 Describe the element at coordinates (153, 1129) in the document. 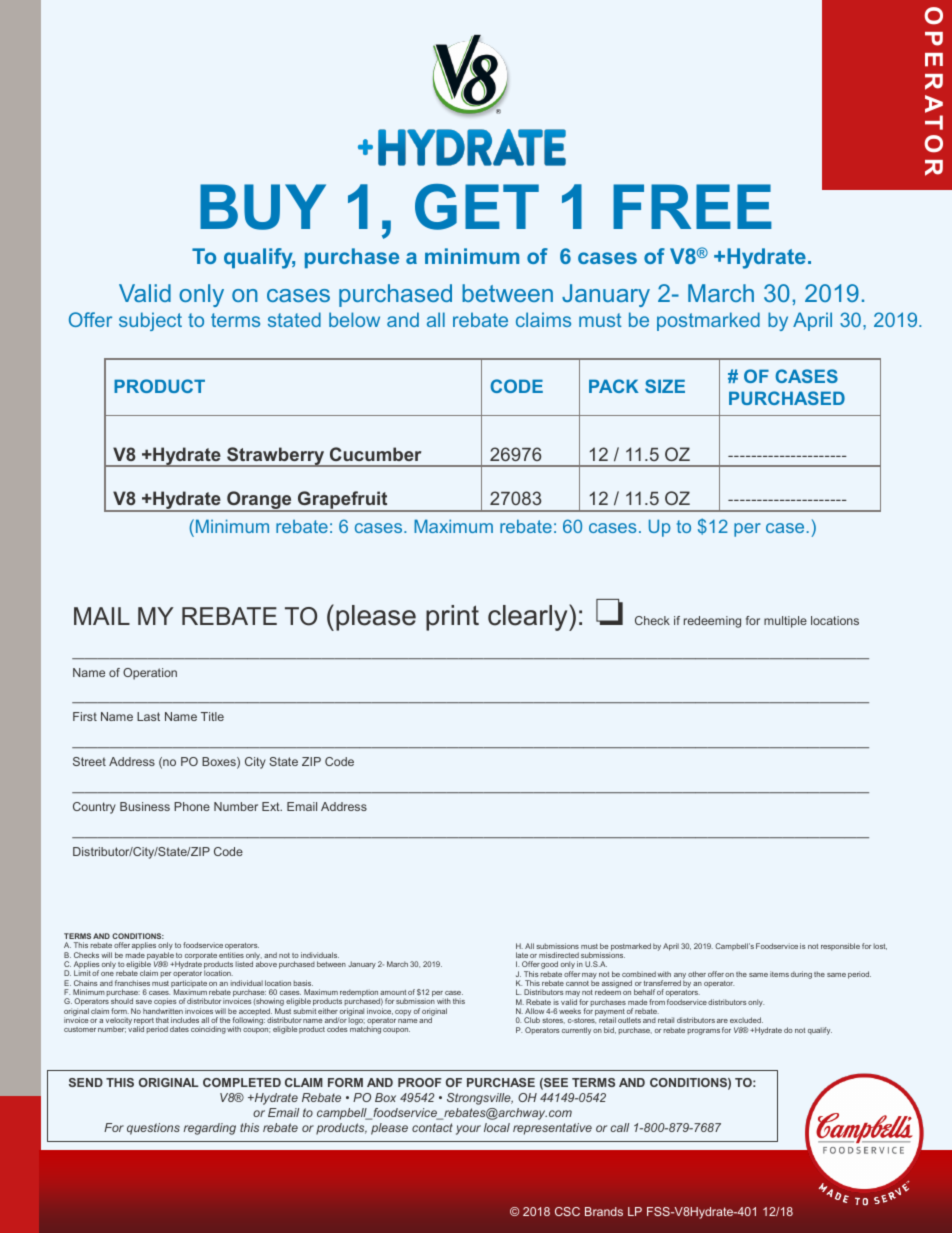

I see `questions` at that location.
